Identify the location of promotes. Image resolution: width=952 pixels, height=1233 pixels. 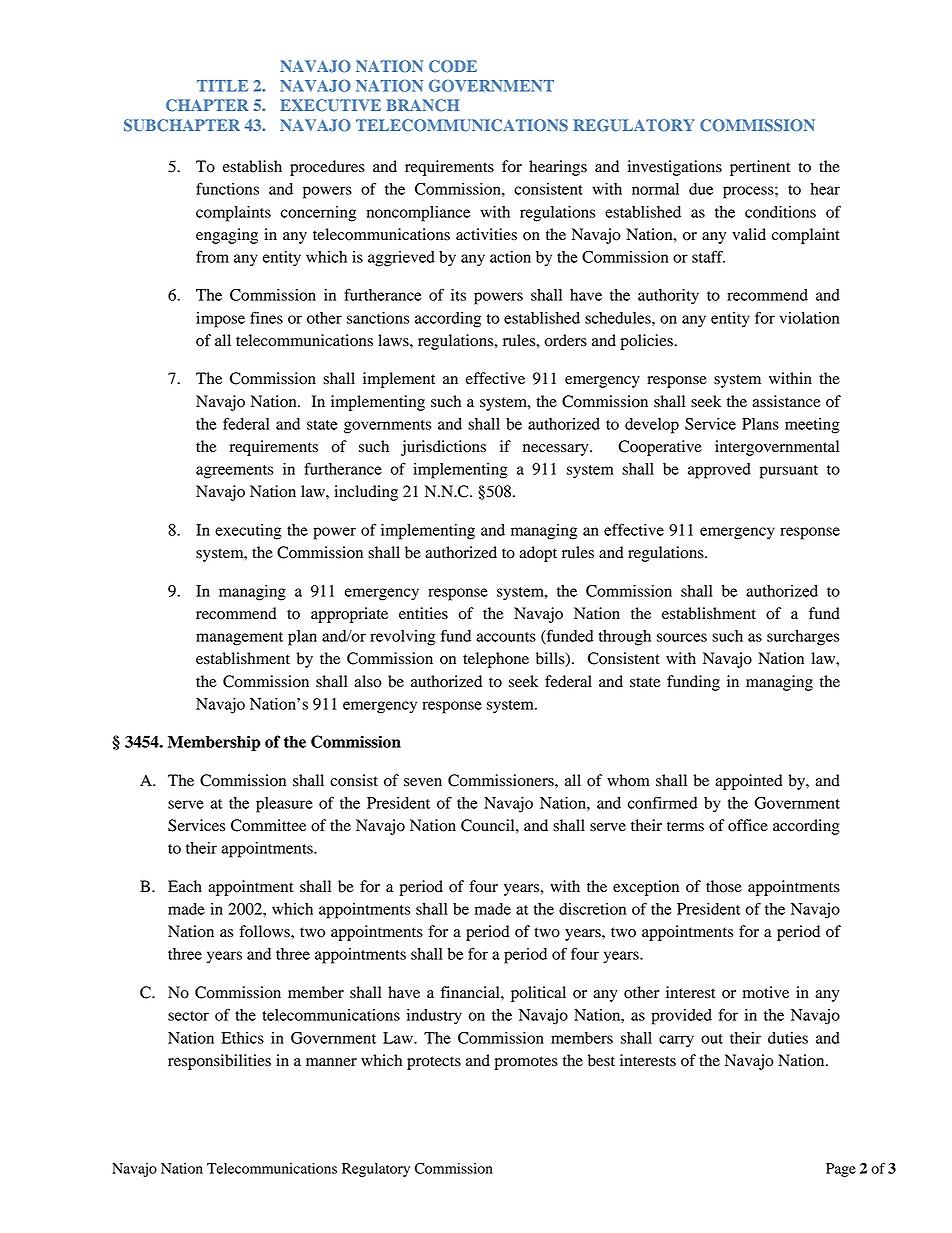
(526, 1063).
